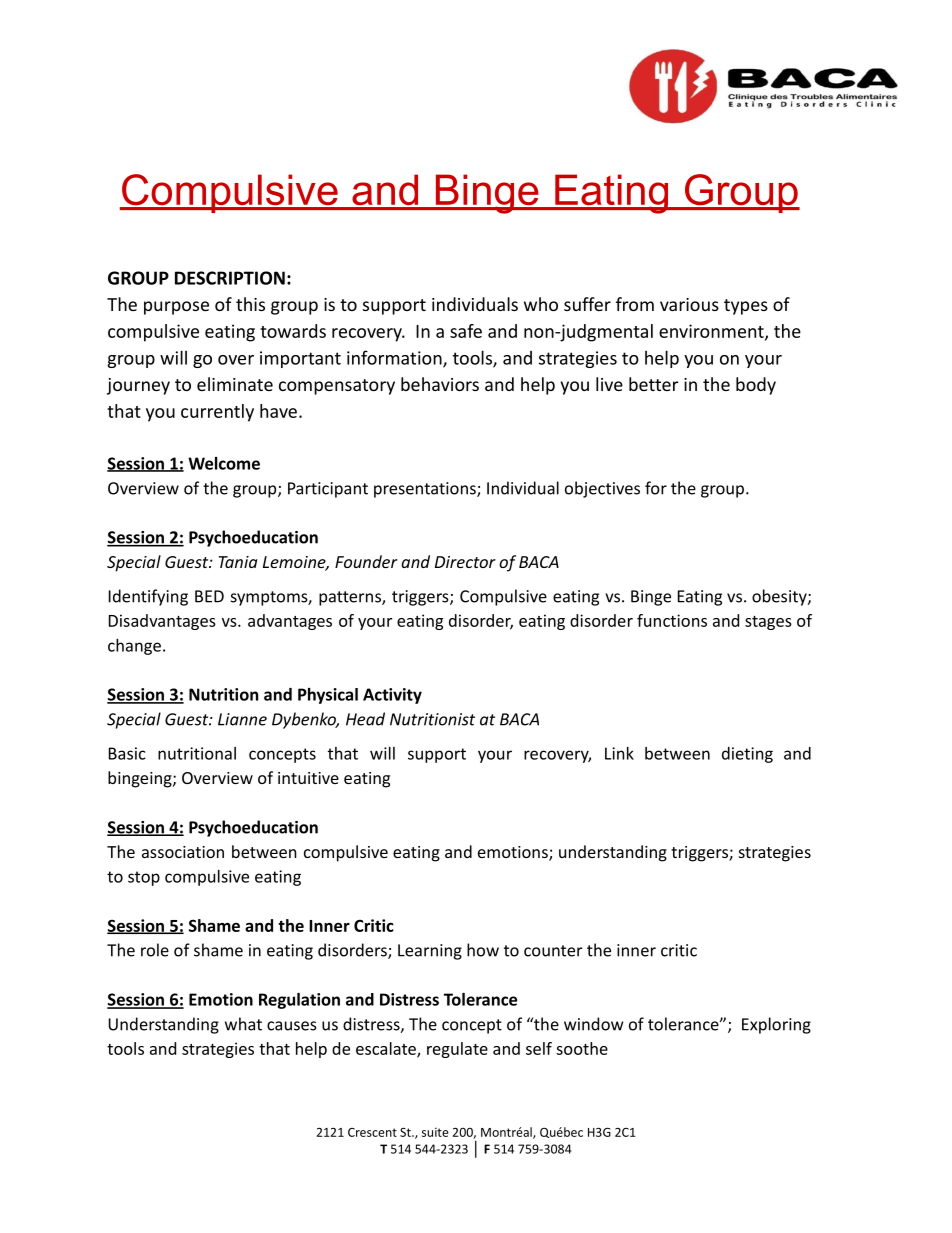  Describe the element at coordinates (176, 308) in the document. I see `purpose` at that location.
